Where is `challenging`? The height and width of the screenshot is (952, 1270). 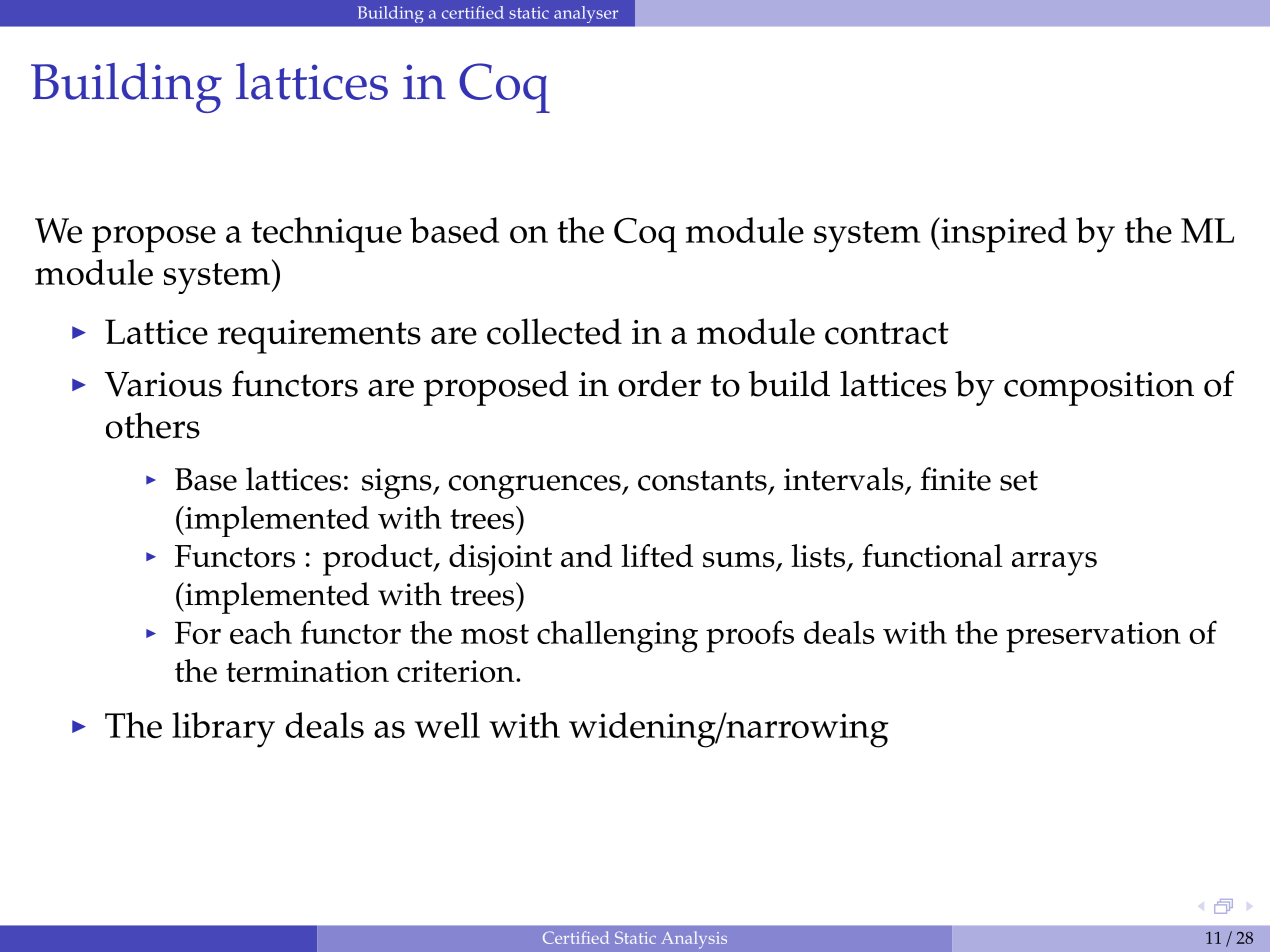
challenging is located at coordinates (617, 637).
